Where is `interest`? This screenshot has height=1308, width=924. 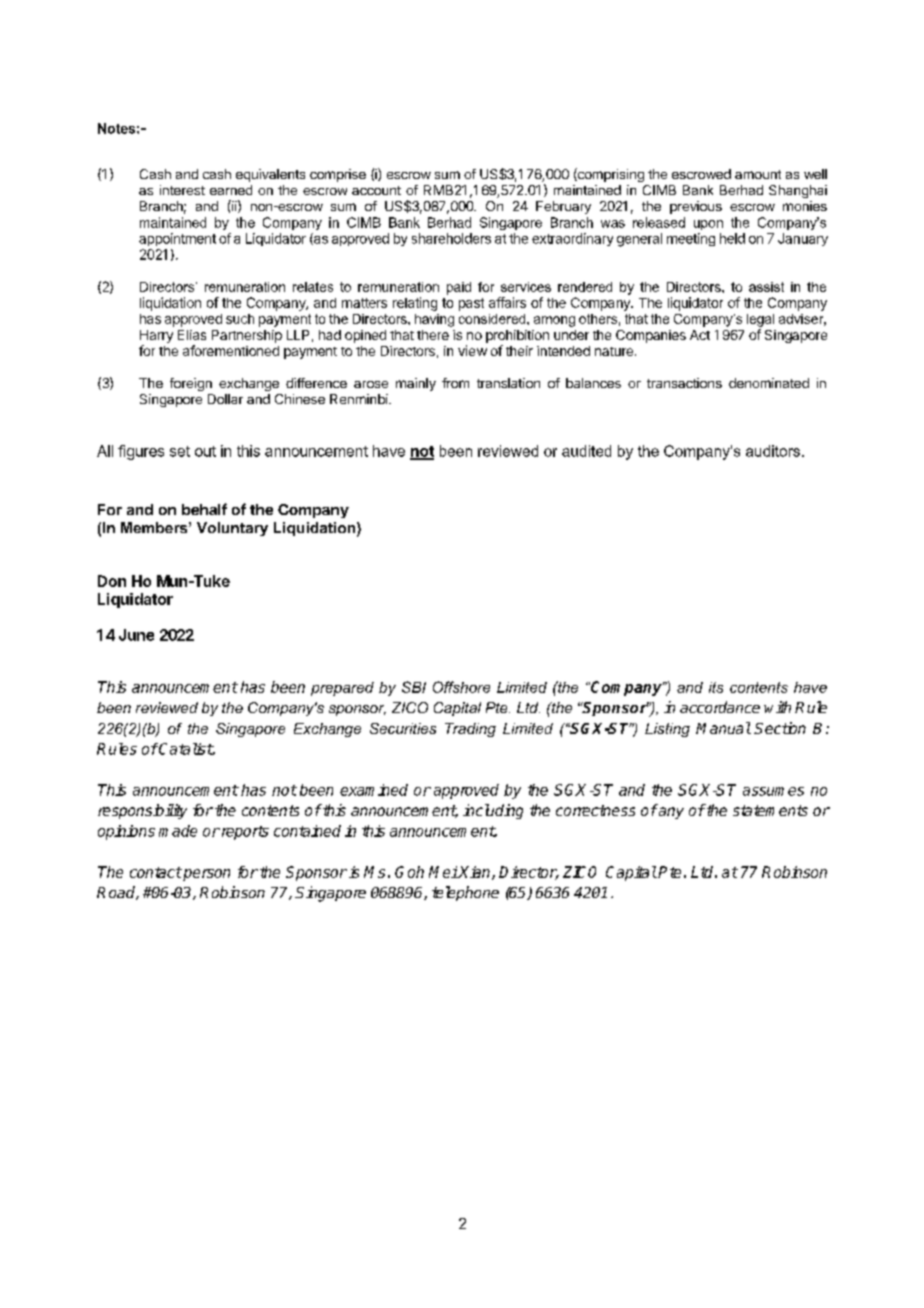 interest is located at coordinates (182, 190).
